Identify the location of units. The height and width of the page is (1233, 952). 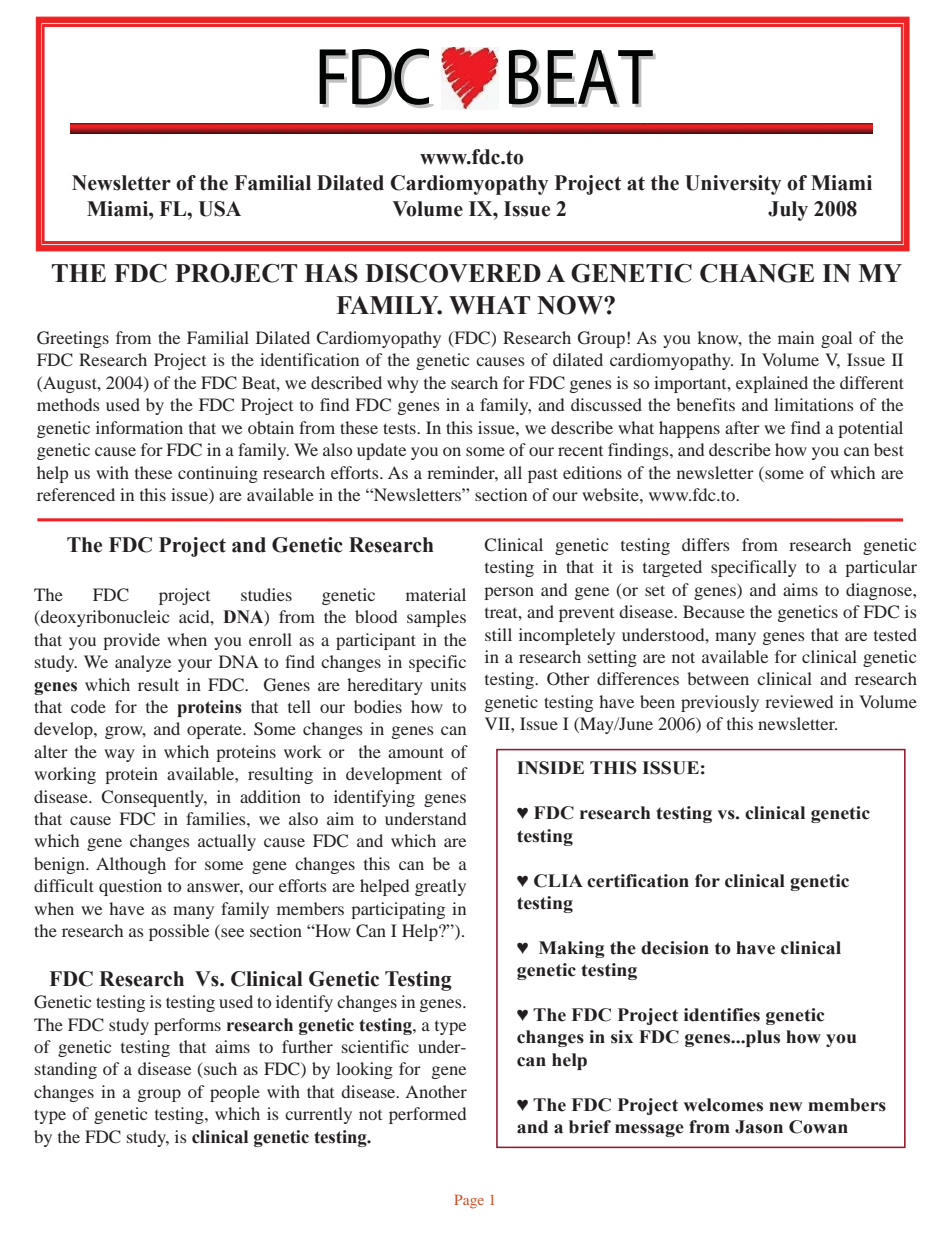
(448, 684).
